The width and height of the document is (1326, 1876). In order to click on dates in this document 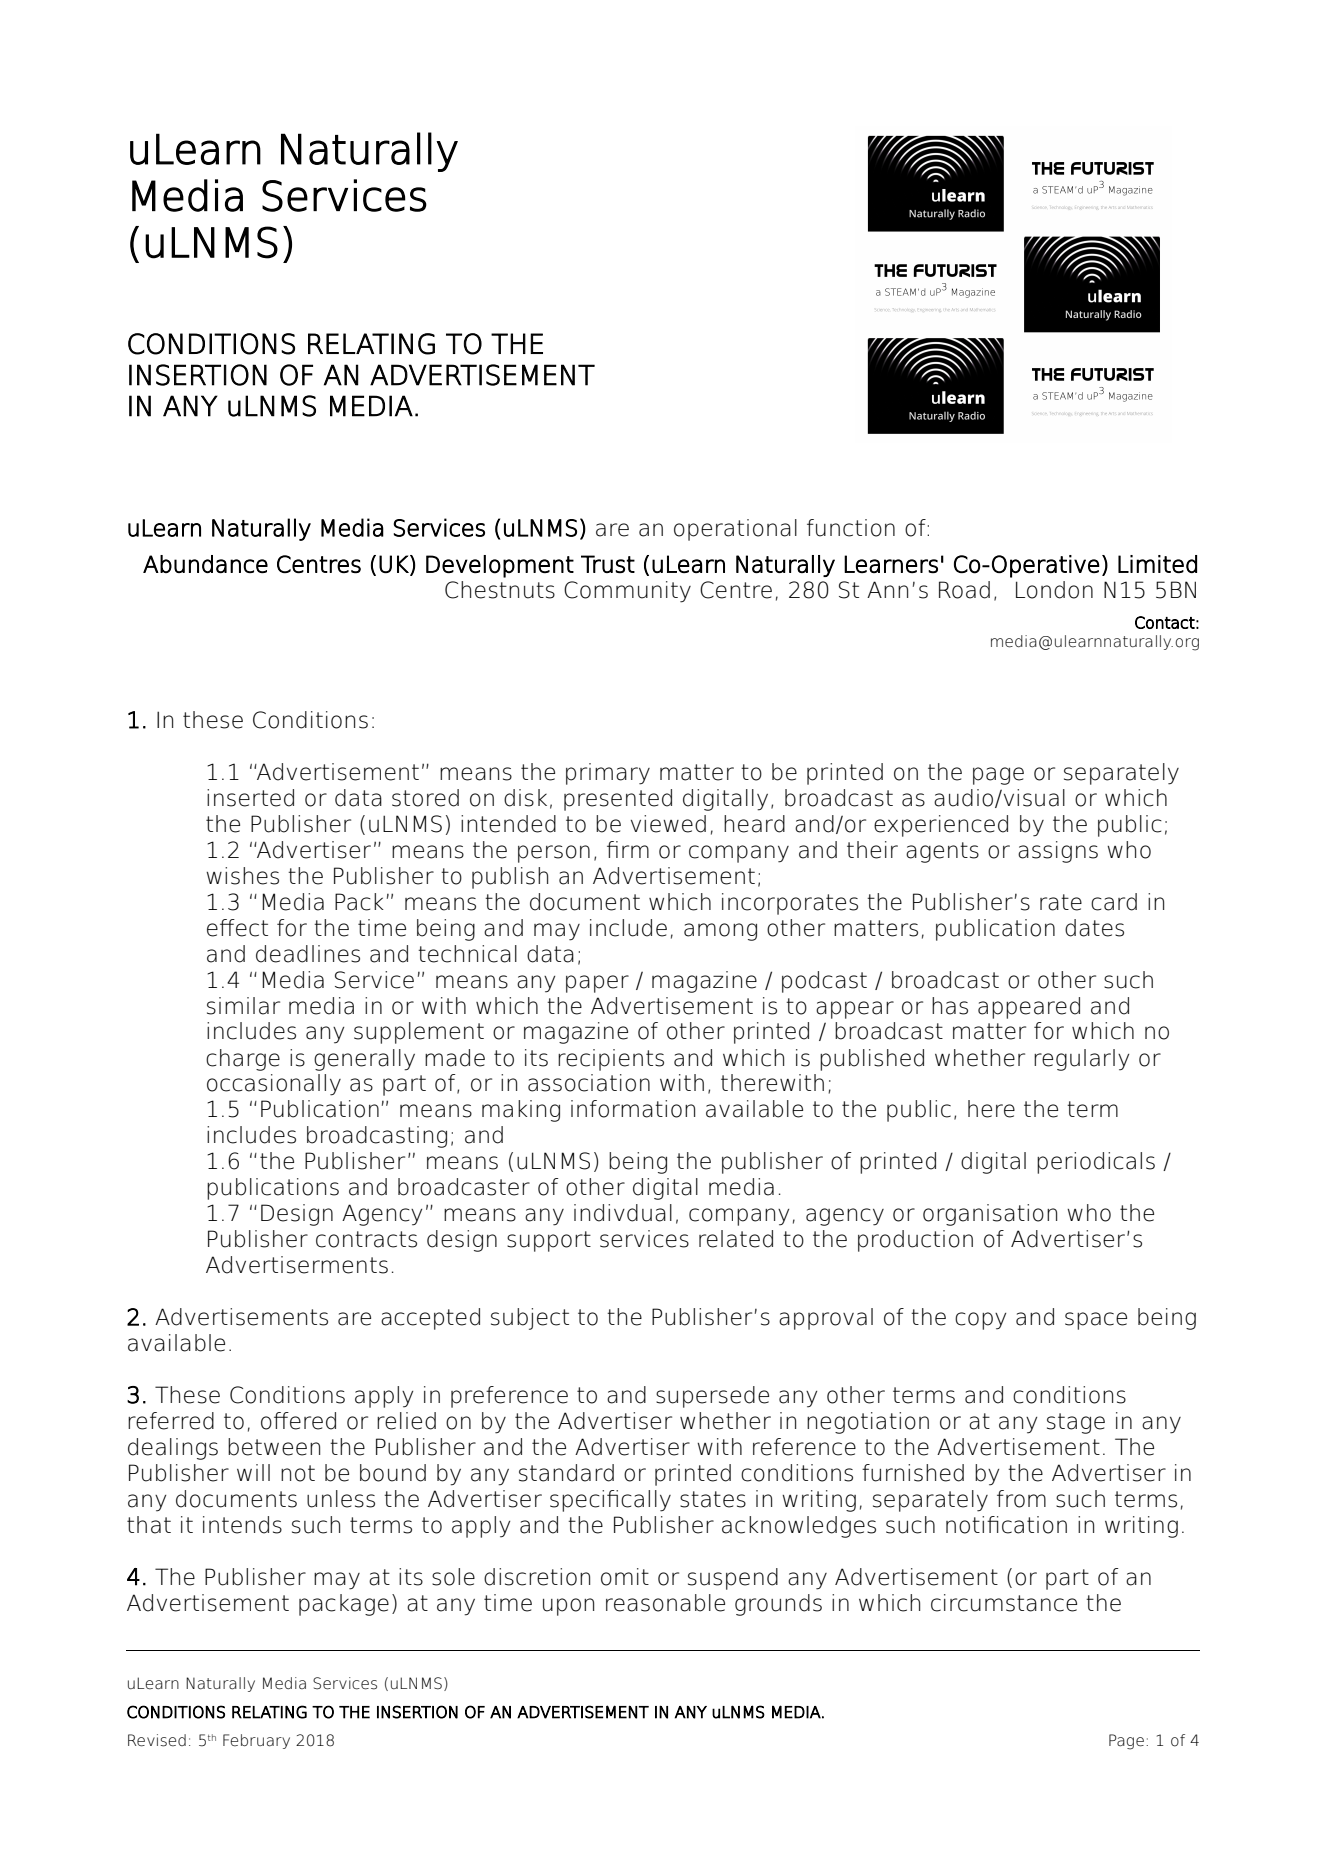, I will do `click(1094, 928)`.
